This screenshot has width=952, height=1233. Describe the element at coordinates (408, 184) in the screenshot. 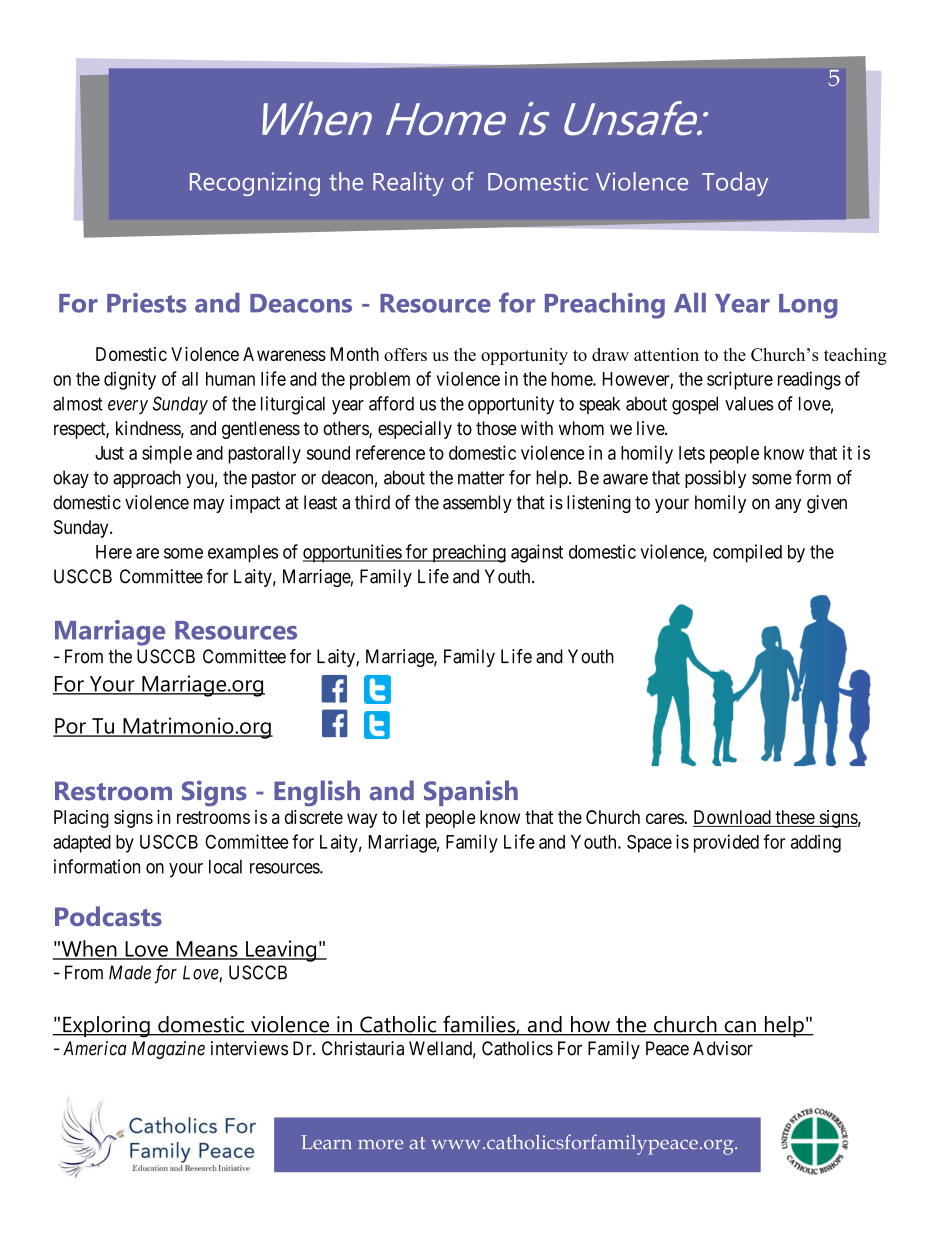

I see `Reality` at that location.
